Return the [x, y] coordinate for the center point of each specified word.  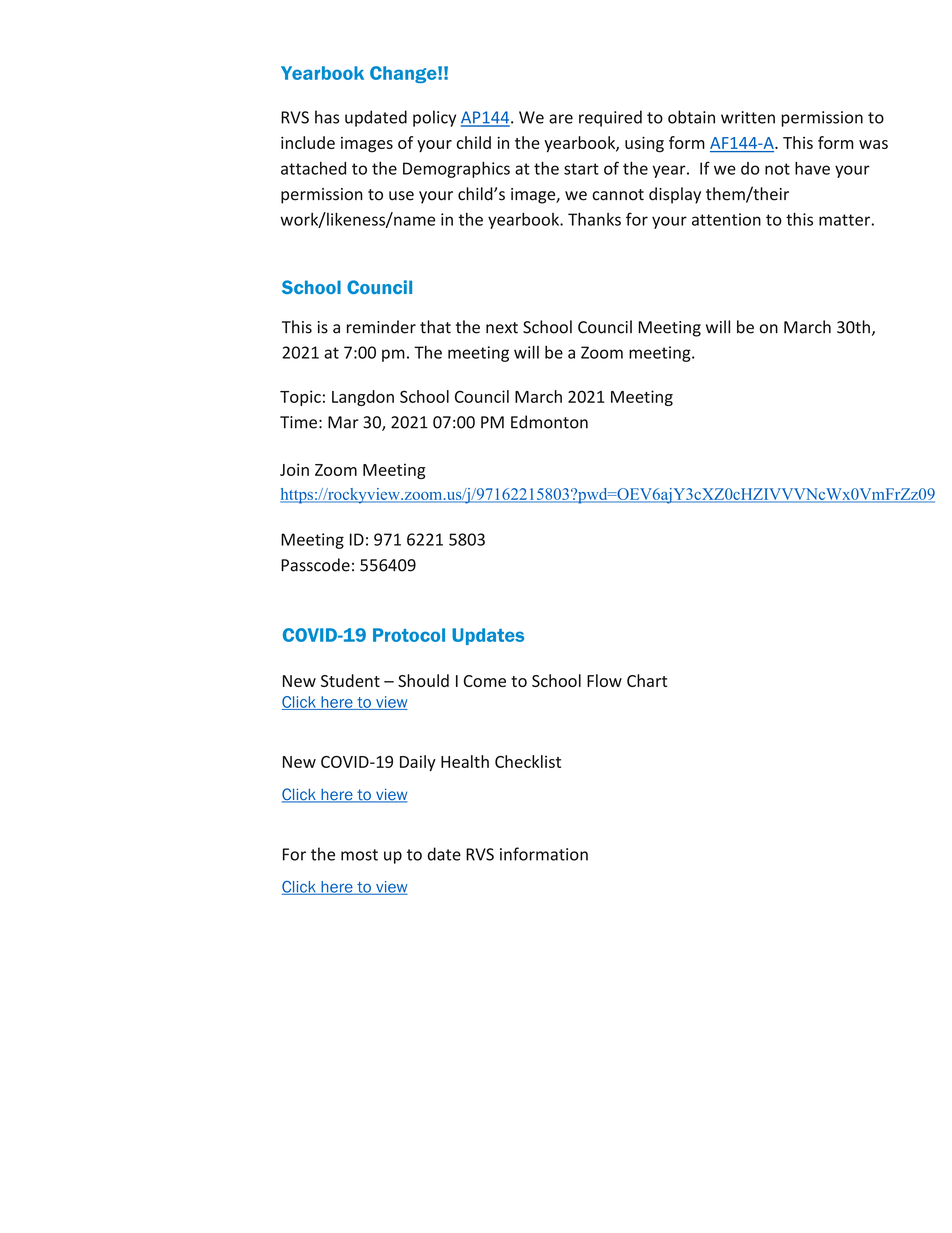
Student [350, 680]
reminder [381, 327]
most [359, 855]
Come [485, 681]
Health [465, 761]
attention [726, 219]
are [561, 119]
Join [294, 469]
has [327, 117]
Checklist [528, 761]
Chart [647, 680]
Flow [604, 680]
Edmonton [549, 422]
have [812, 168]
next [502, 328]
